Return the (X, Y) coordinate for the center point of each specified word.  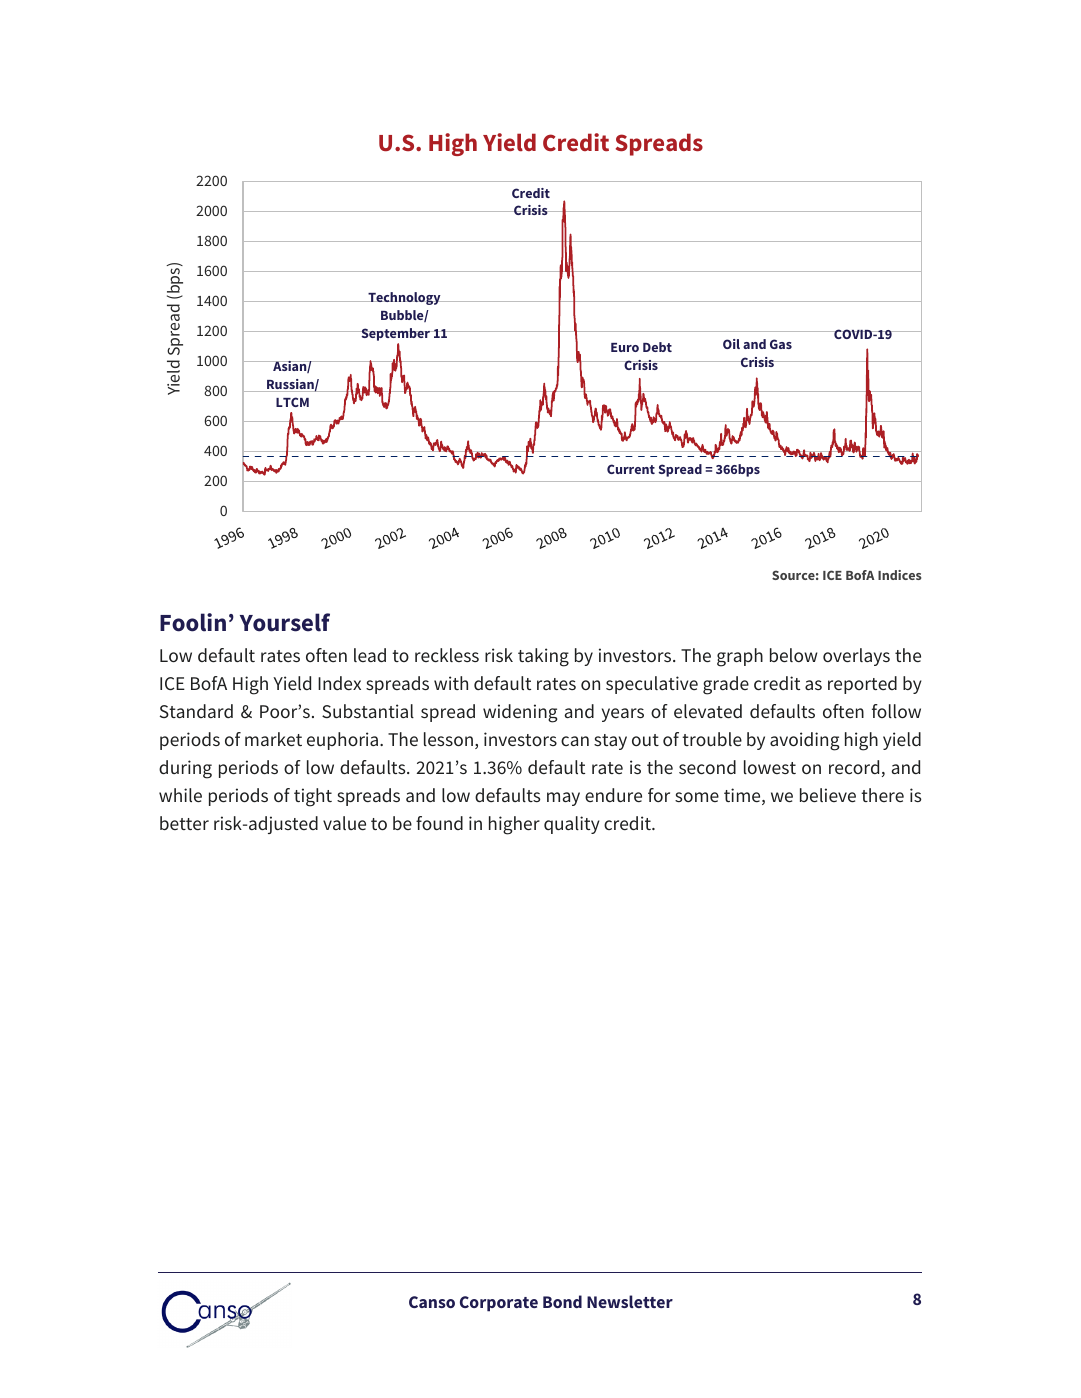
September (396, 334)
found (439, 823)
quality (572, 825)
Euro (625, 347)
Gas (781, 344)
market (273, 739)
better (184, 823)
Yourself (285, 622)
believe (828, 795)
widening (520, 713)
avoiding (805, 741)
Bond (562, 1301)
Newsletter (630, 1301)
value (344, 823)
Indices (900, 575)
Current (631, 469)
